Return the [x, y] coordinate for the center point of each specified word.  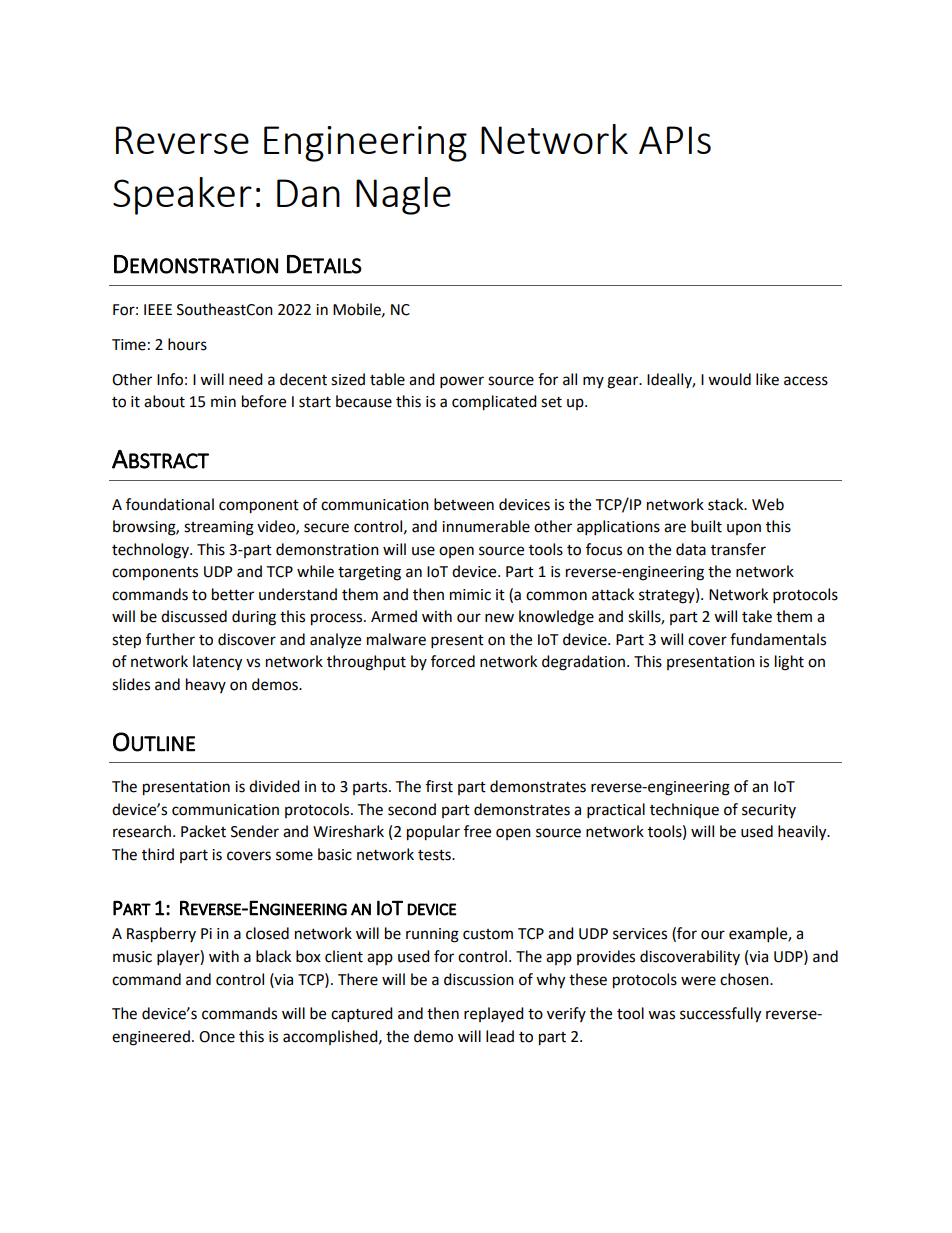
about [164, 401]
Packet [203, 831]
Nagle [403, 196]
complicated [494, 403]
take [757, 616]
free [477, 831]
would [729, 379]
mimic [470, 595]
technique [684, 810]
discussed [194, 616]
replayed [494, 1014]
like [767, 379]
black [273, 956]
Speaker [182, 196]
